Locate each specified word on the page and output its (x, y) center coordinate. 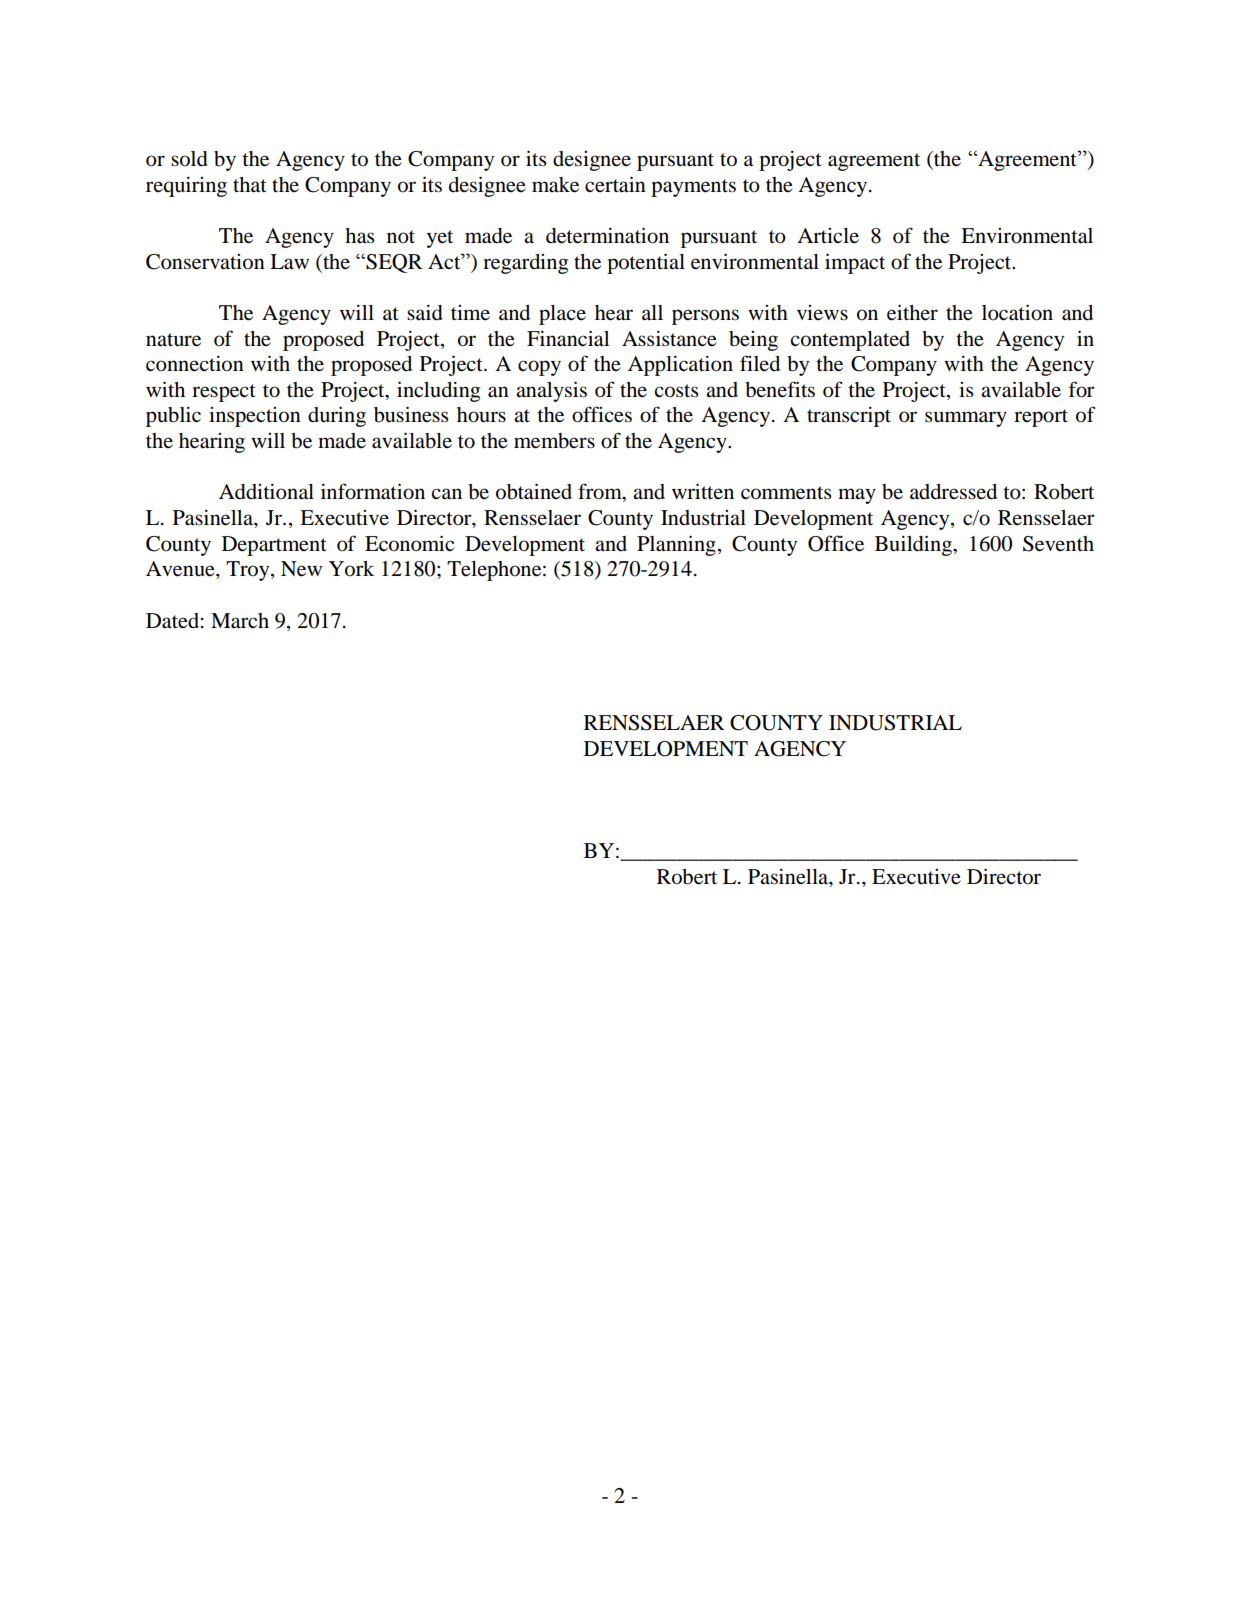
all (652, 312)
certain (615, 184)
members (554, 441)
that (250, 184)
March (240, 621)
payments (693, 188)
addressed (953, 492)
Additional (266, 491)
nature (173, 340)
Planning (676, 545)
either (912, 312)
